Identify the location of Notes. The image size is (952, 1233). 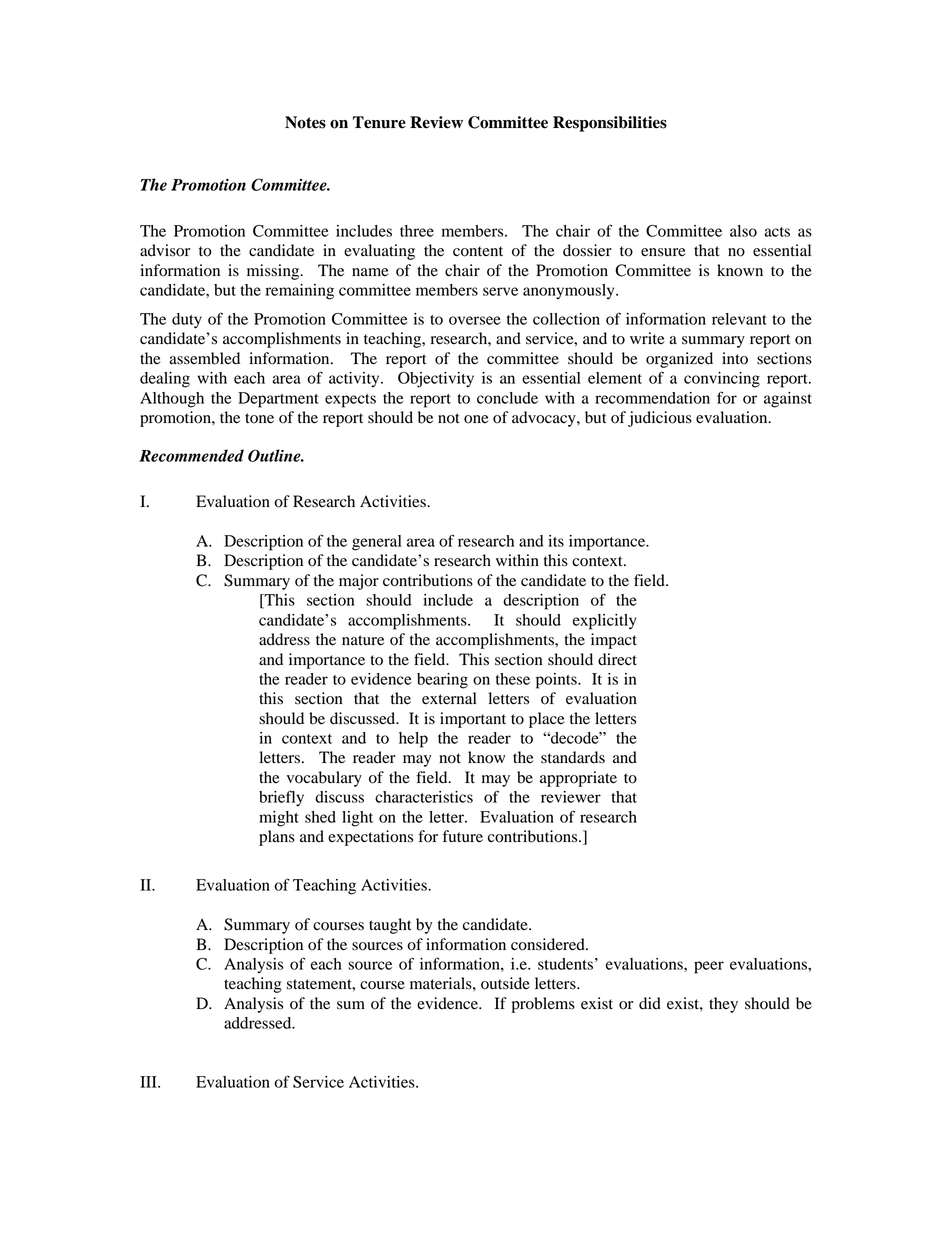
(305, 122).
